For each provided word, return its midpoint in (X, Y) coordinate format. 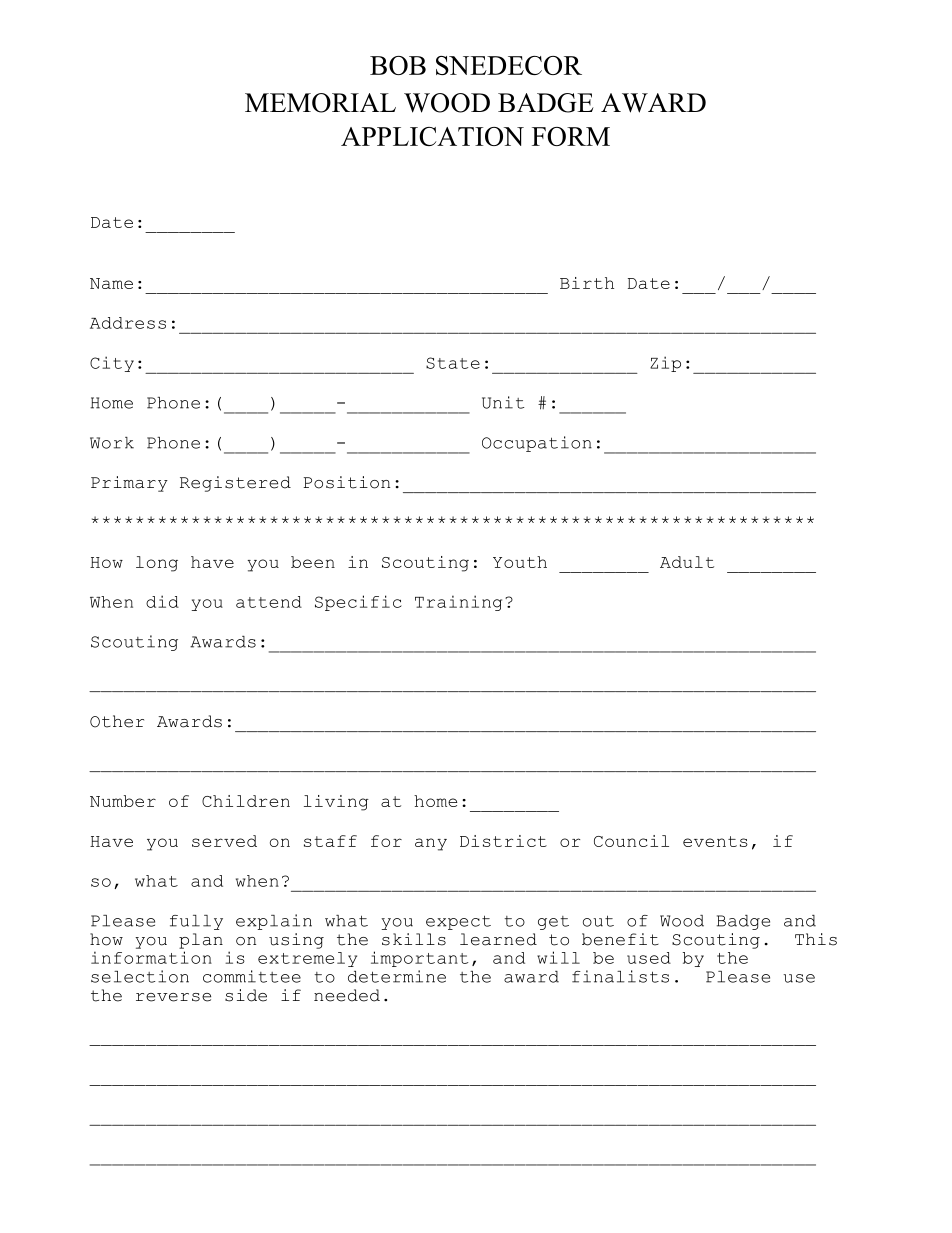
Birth (587, 283)
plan (201, 941)
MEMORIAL (320, 103)
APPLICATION (432, 136)
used (649, 958)
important (419, 959)
